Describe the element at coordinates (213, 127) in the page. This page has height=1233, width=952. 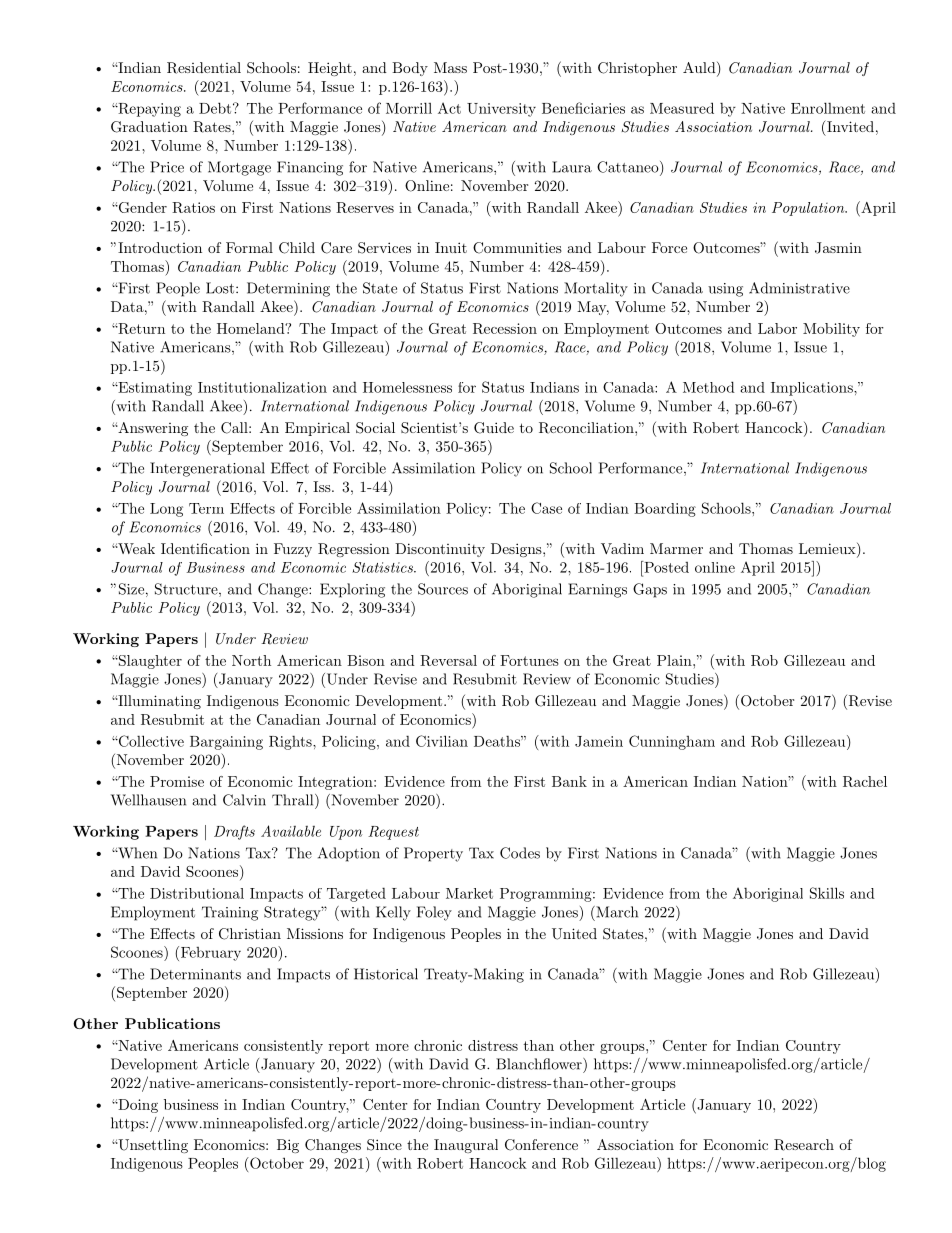
I see `Rates` at that location.
